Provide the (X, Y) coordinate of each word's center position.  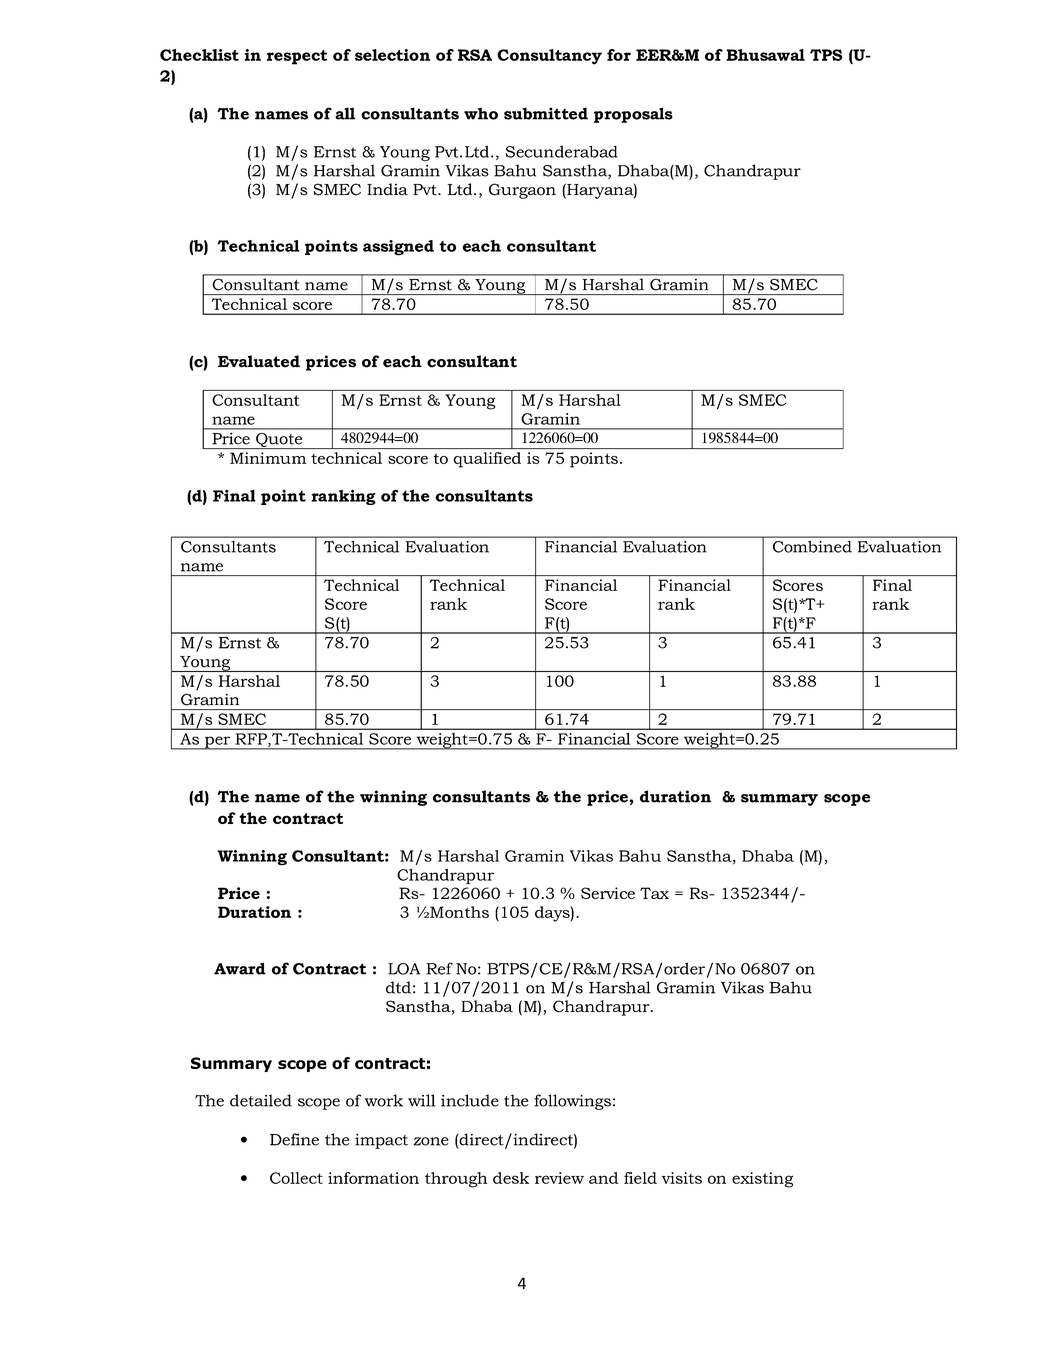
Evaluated (259, 361)
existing (762, 1180)
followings (572, 1102)
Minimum (268, 458)
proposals (633, 115)
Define (294, 1139)
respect (297, 57)
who (481, 113)
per (218, 743)
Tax (654, 893)
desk (511, 1178)
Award (240, 968)
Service (608, 893)
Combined (812, 547)
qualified (487, 460)
